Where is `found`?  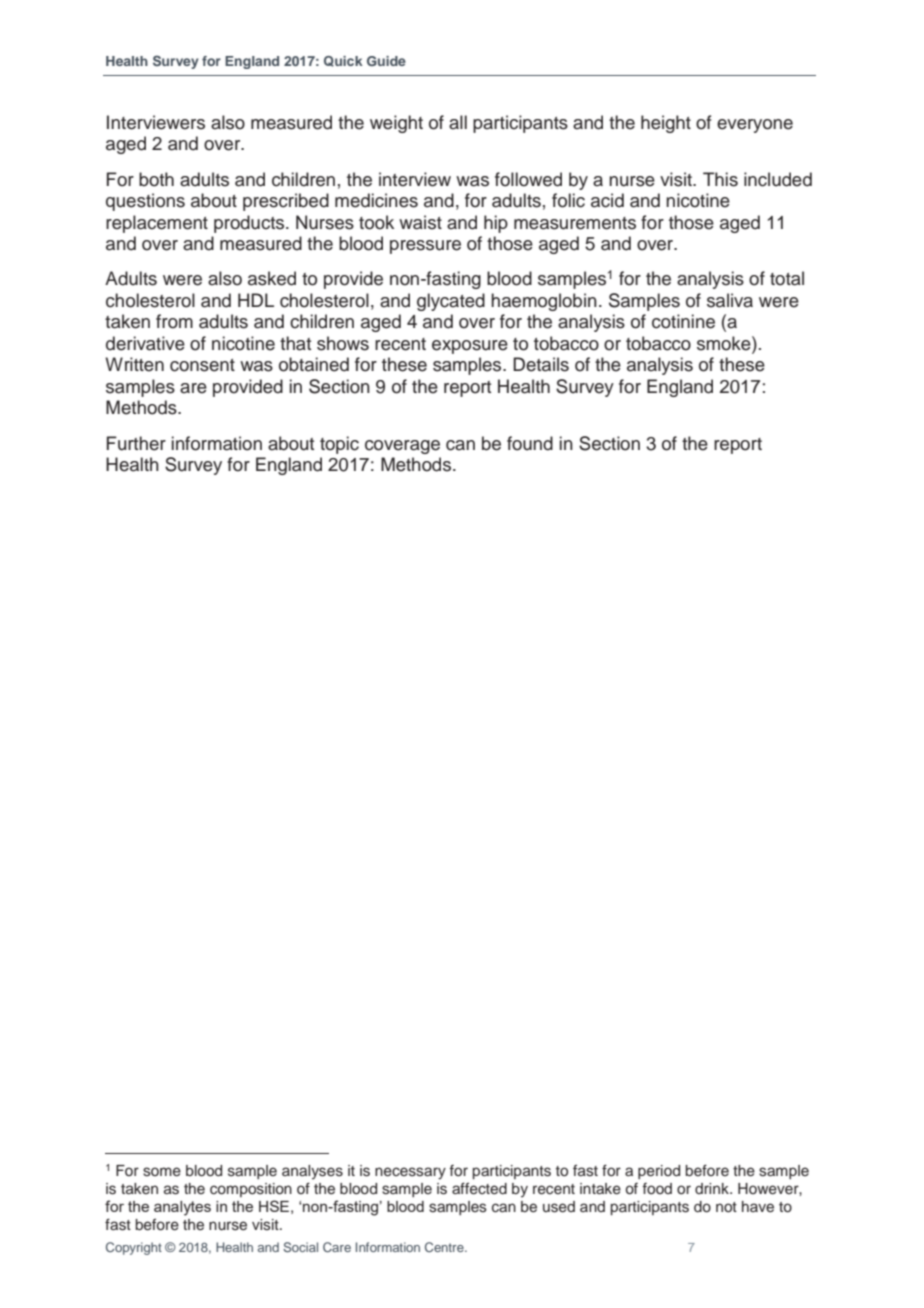 found is located at coordinates (530, 443).
